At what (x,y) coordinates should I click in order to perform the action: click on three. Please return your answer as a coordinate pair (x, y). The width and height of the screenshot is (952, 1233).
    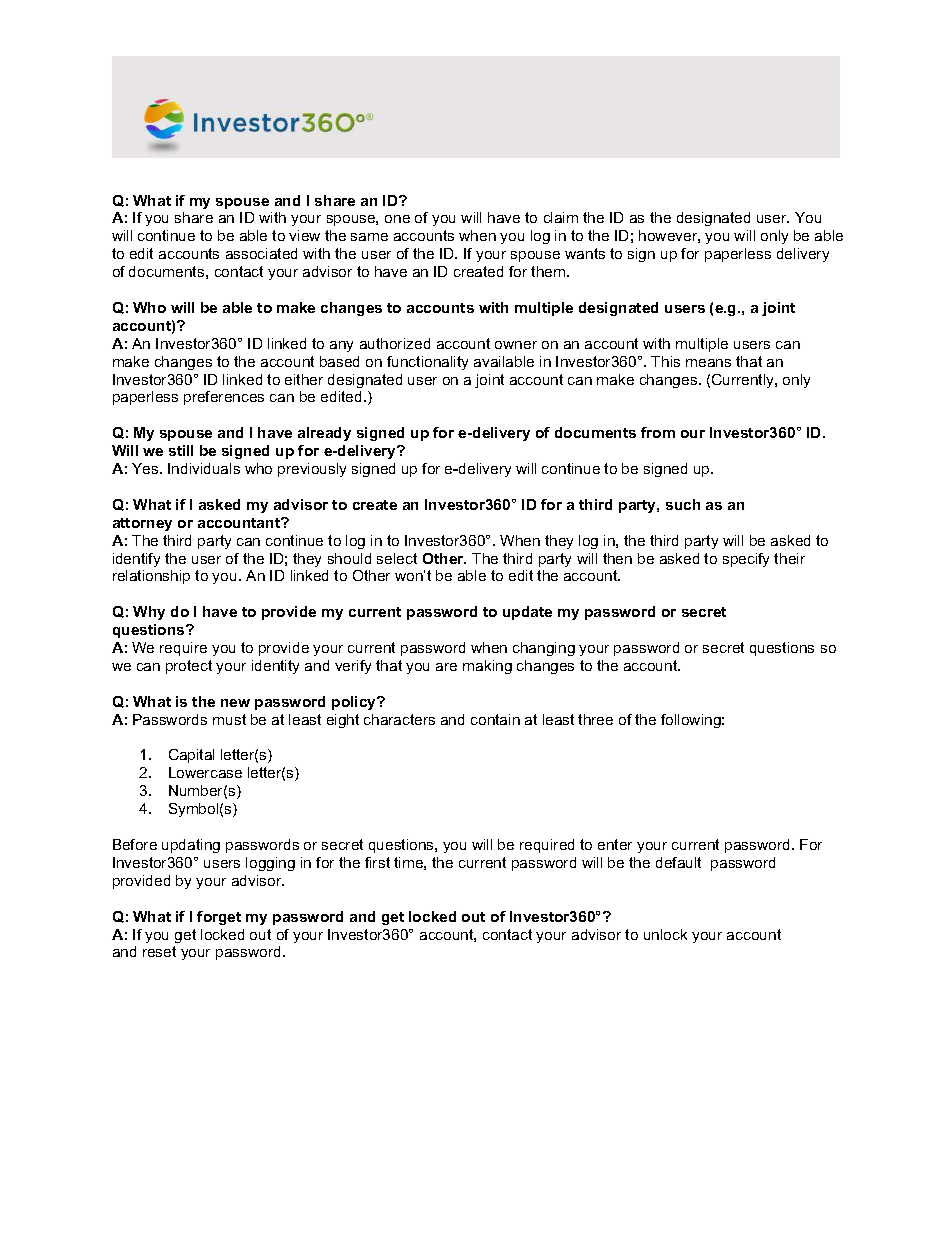
    Looking at the image, I should click on (595, 719).
